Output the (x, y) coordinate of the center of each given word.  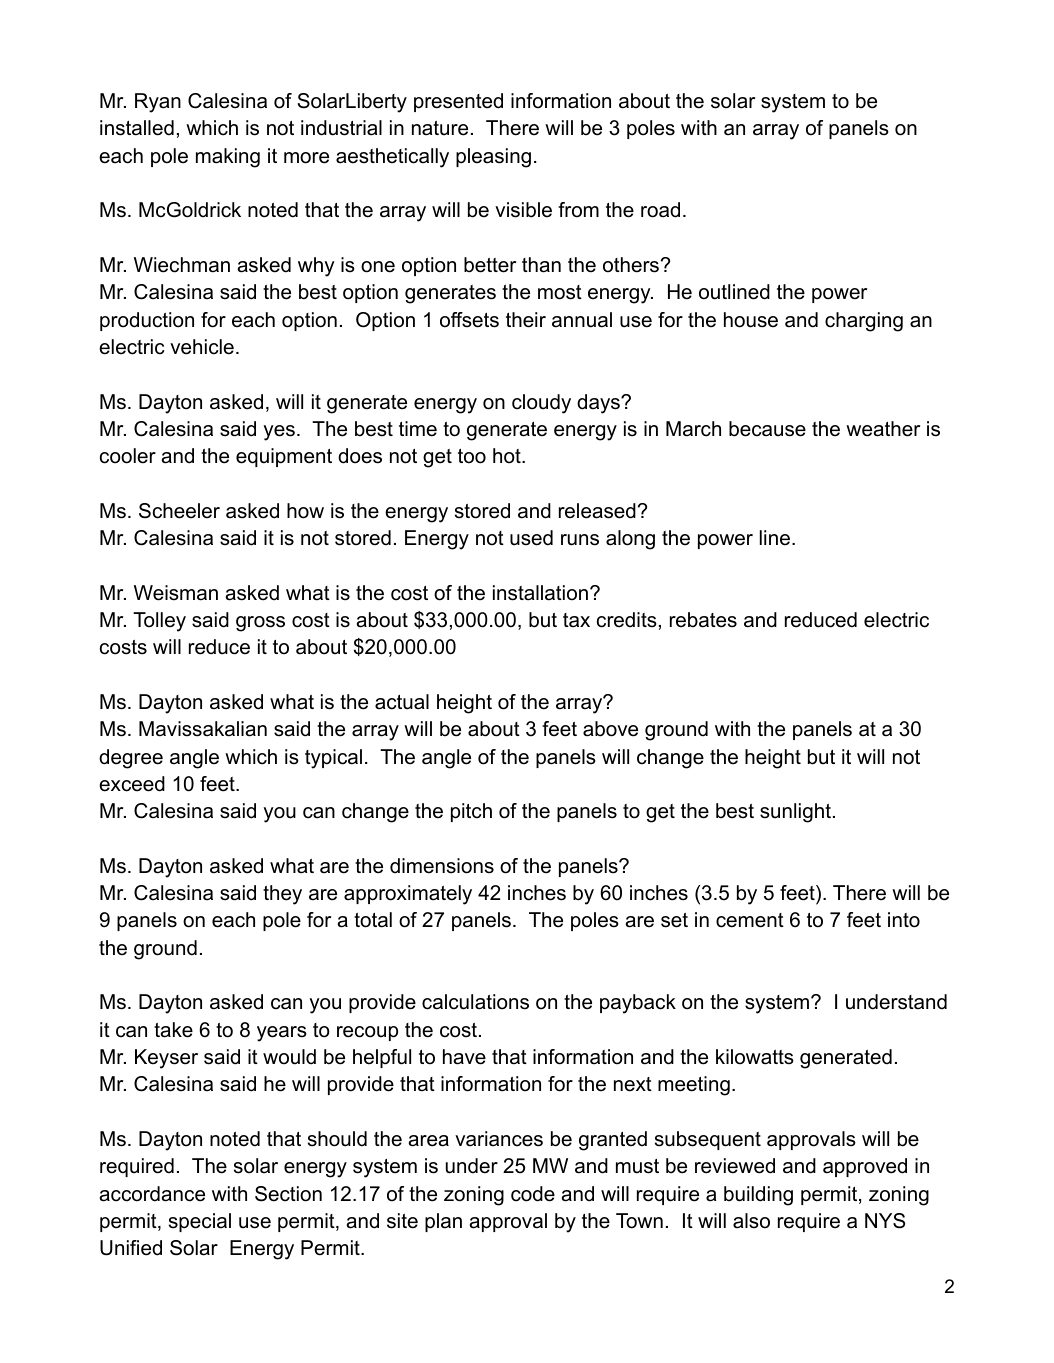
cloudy (541, 404)
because (767, 429)
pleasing (493, 158)
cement (750, 920)
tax (576, 620)
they (282, 895)
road (660, 210)
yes (279, 433)
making (228, 158)
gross (260, 624)
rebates (703, 620)
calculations (475, 1002)
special (200, 1222)
